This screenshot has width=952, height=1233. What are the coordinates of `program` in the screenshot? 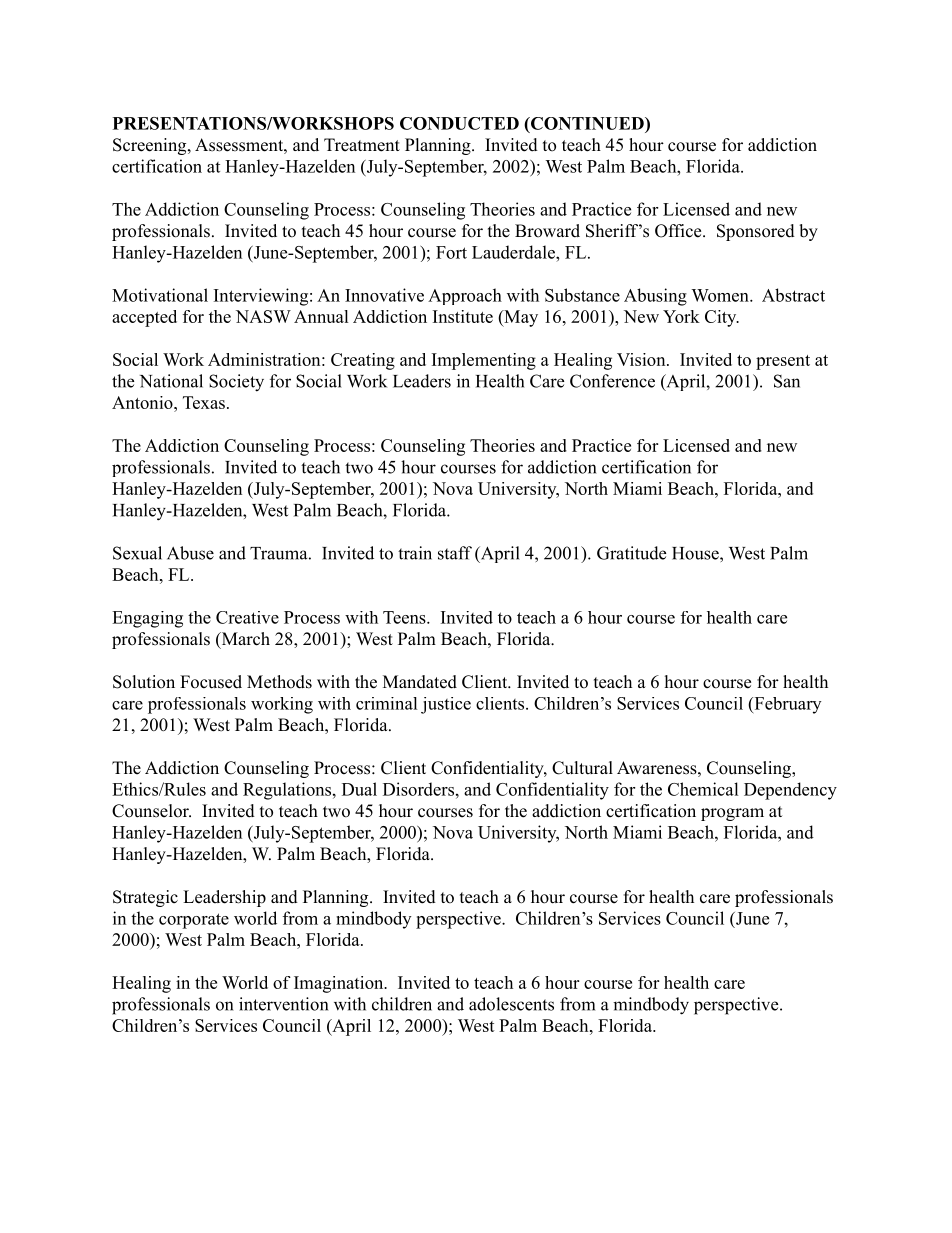 It's located at (732, 814).
